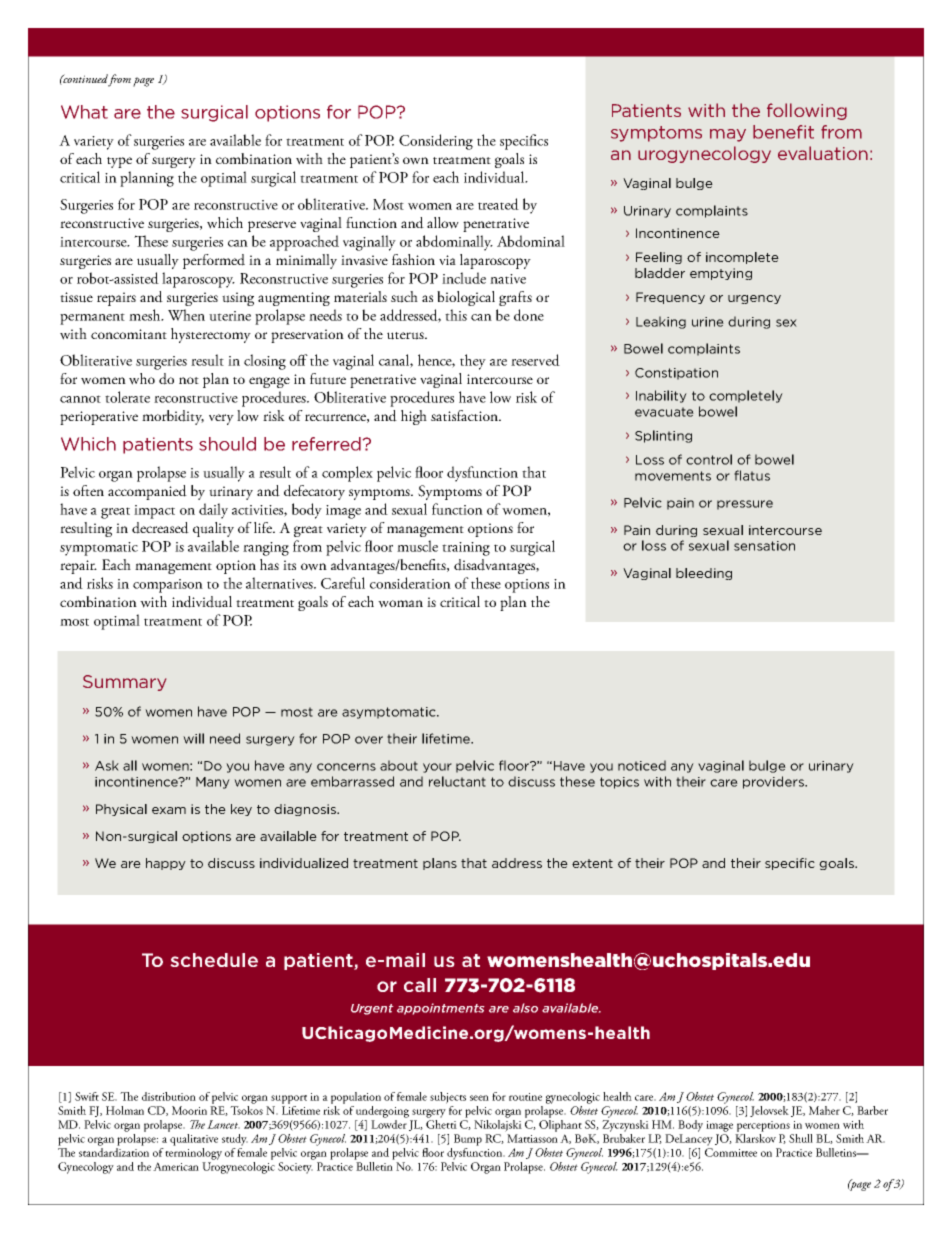 The height and width of the screenshot is (1233, 952). What do you see at coordinates (436, 142) in the screenshot?
I see `Considering` at bounding box center [436, 142].
